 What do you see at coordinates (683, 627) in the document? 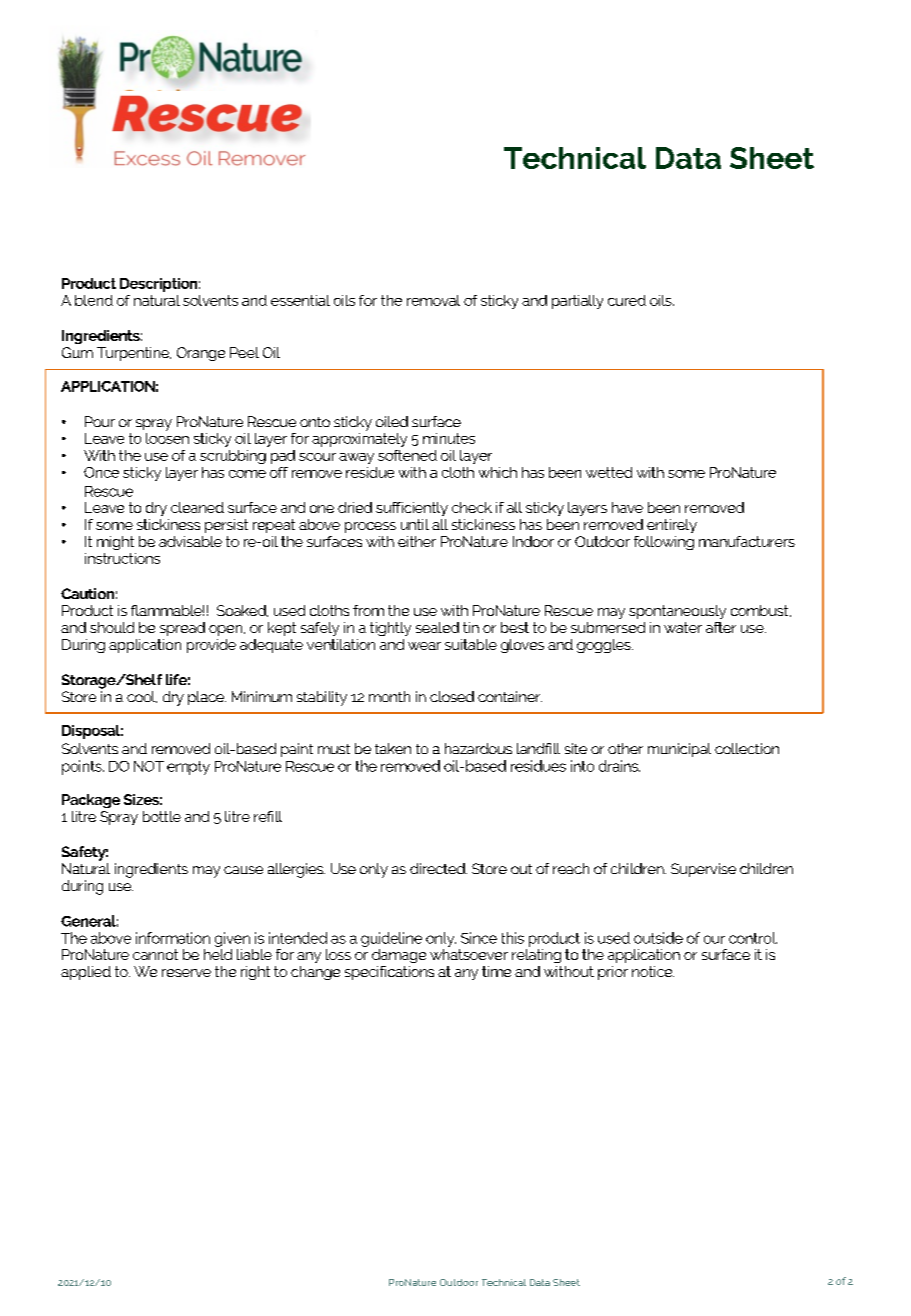
I see `water` at bounding box center [683, 627].
